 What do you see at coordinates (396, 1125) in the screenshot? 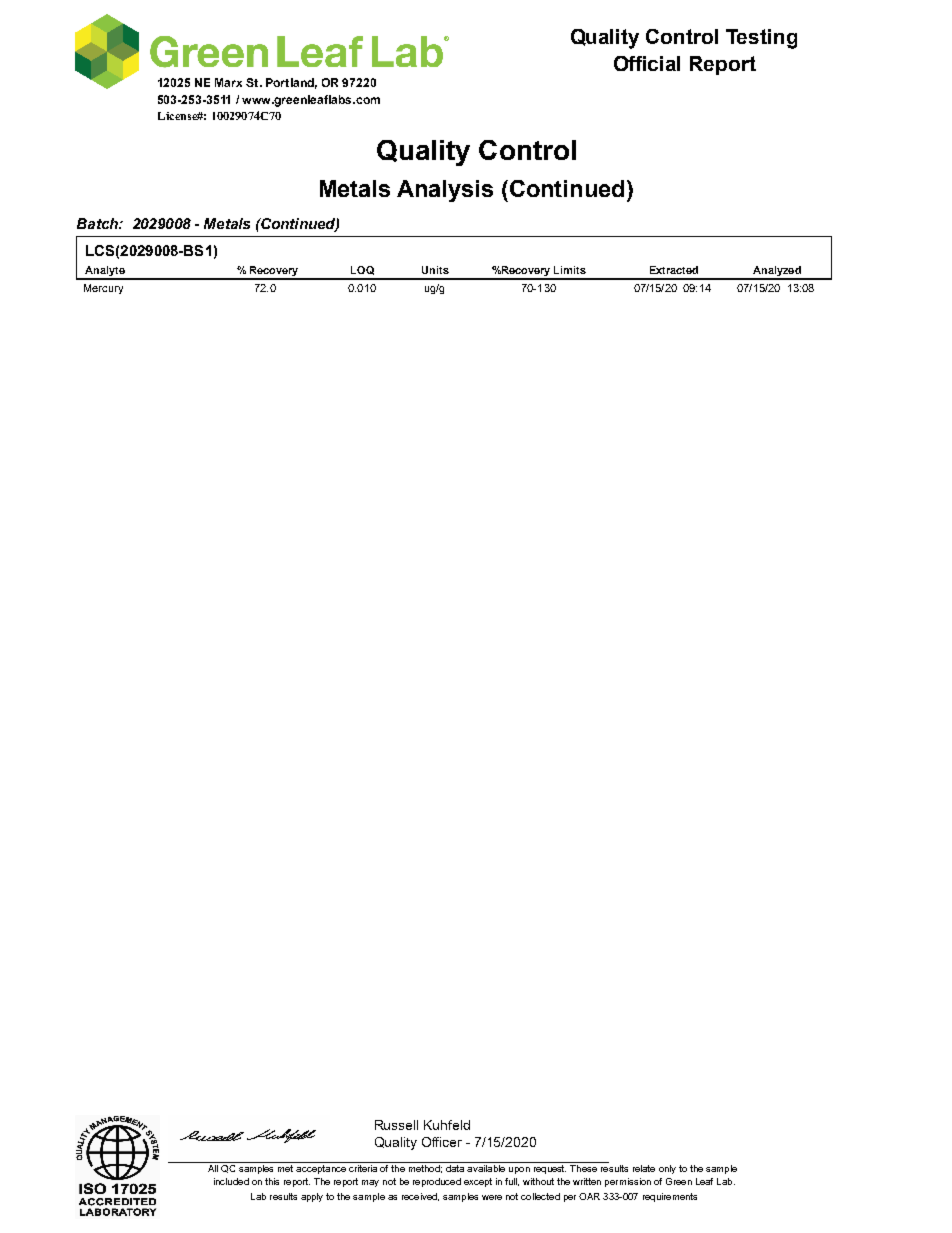
I see `Russell` at bounding box center [396, 1125].
